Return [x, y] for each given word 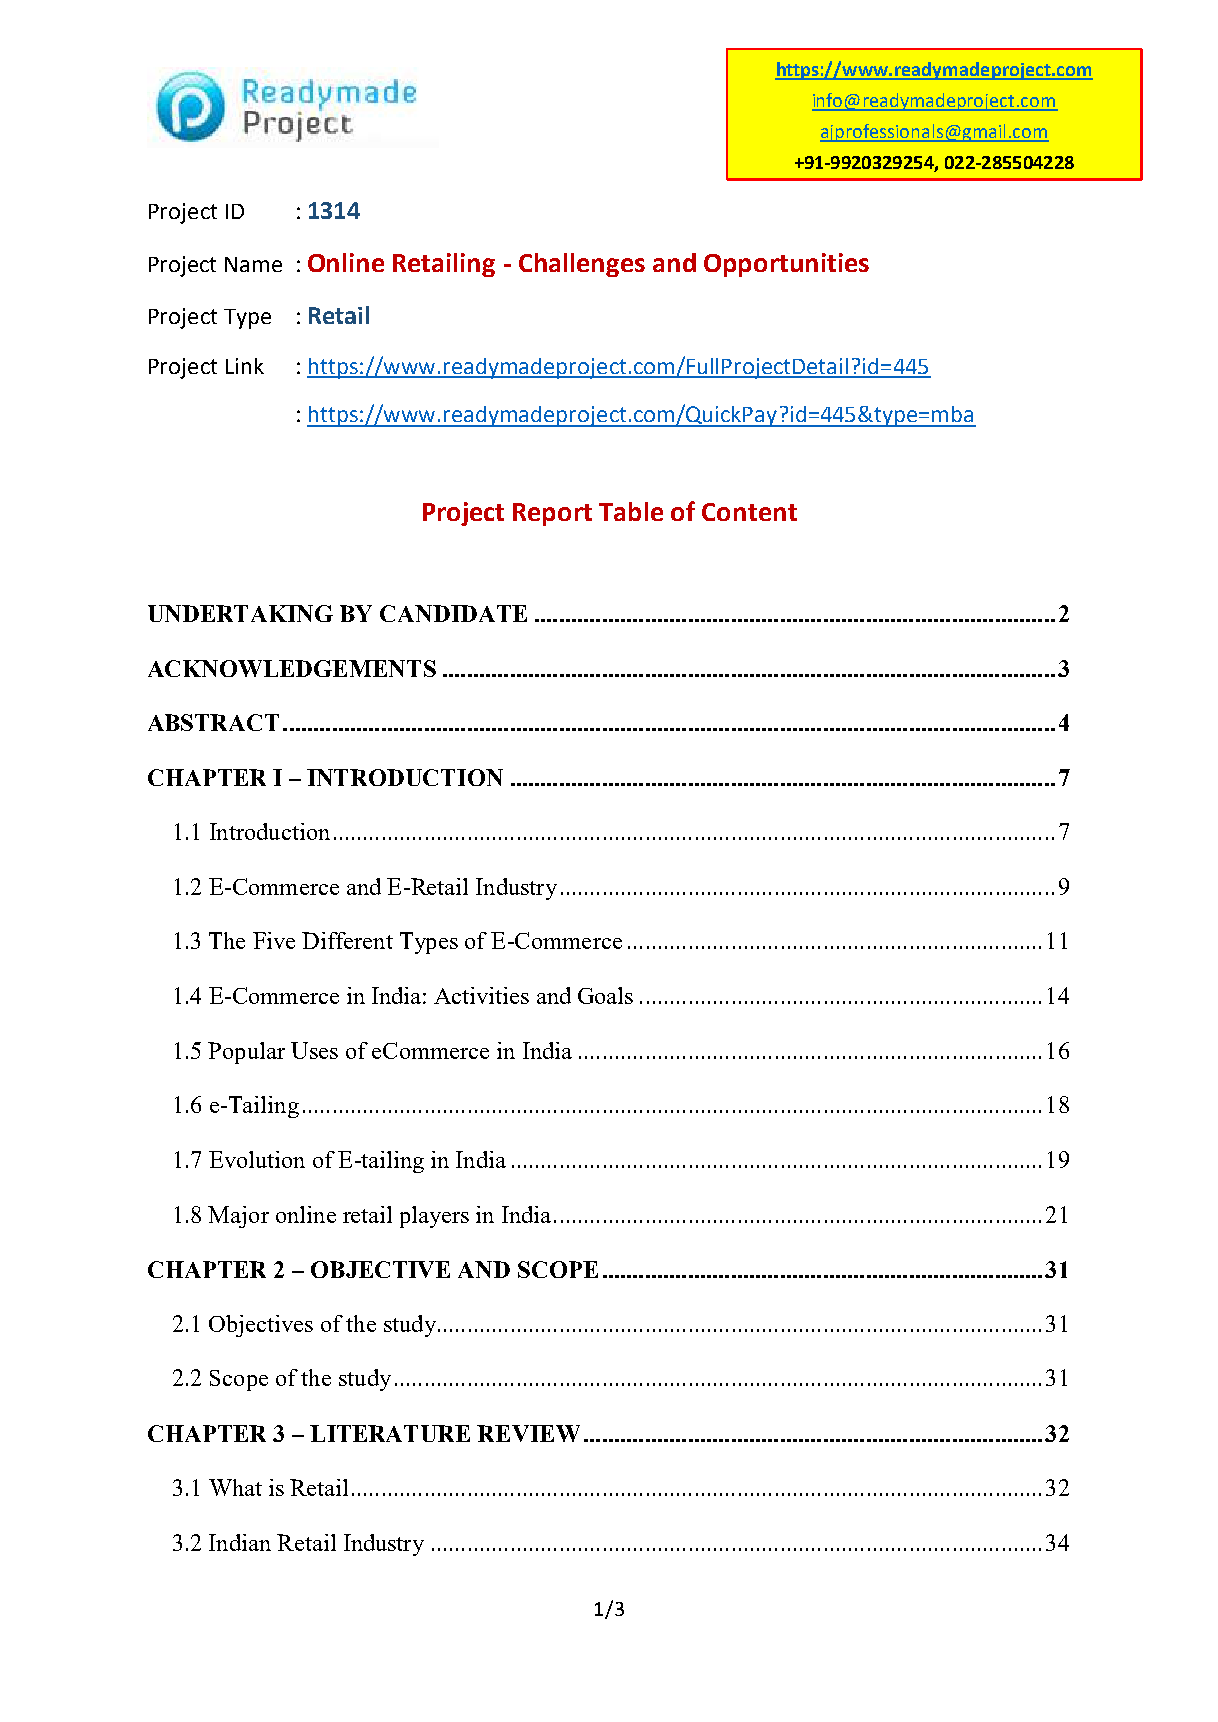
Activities [481, 995]
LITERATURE [390, 1433]
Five [274, 940]
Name [253, 264]
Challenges [582, 265]
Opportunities [786, 265]
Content [749, 512]
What [235, 1487]
